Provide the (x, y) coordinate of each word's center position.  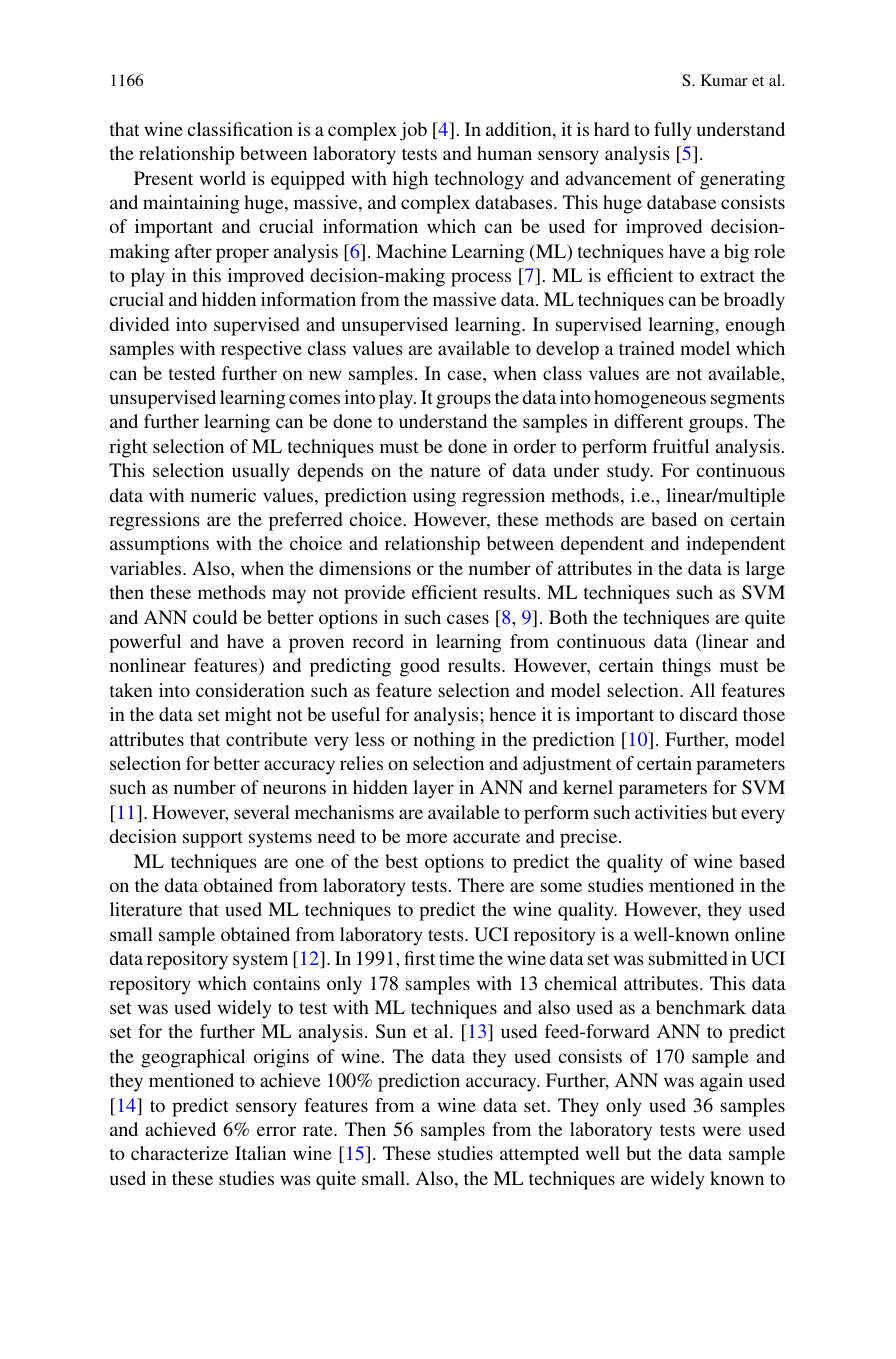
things (686, 667)
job (413, 131)
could (215, 617)
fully (672, 131)
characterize (179, 1153)
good (420, 667)
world (223, 178)
